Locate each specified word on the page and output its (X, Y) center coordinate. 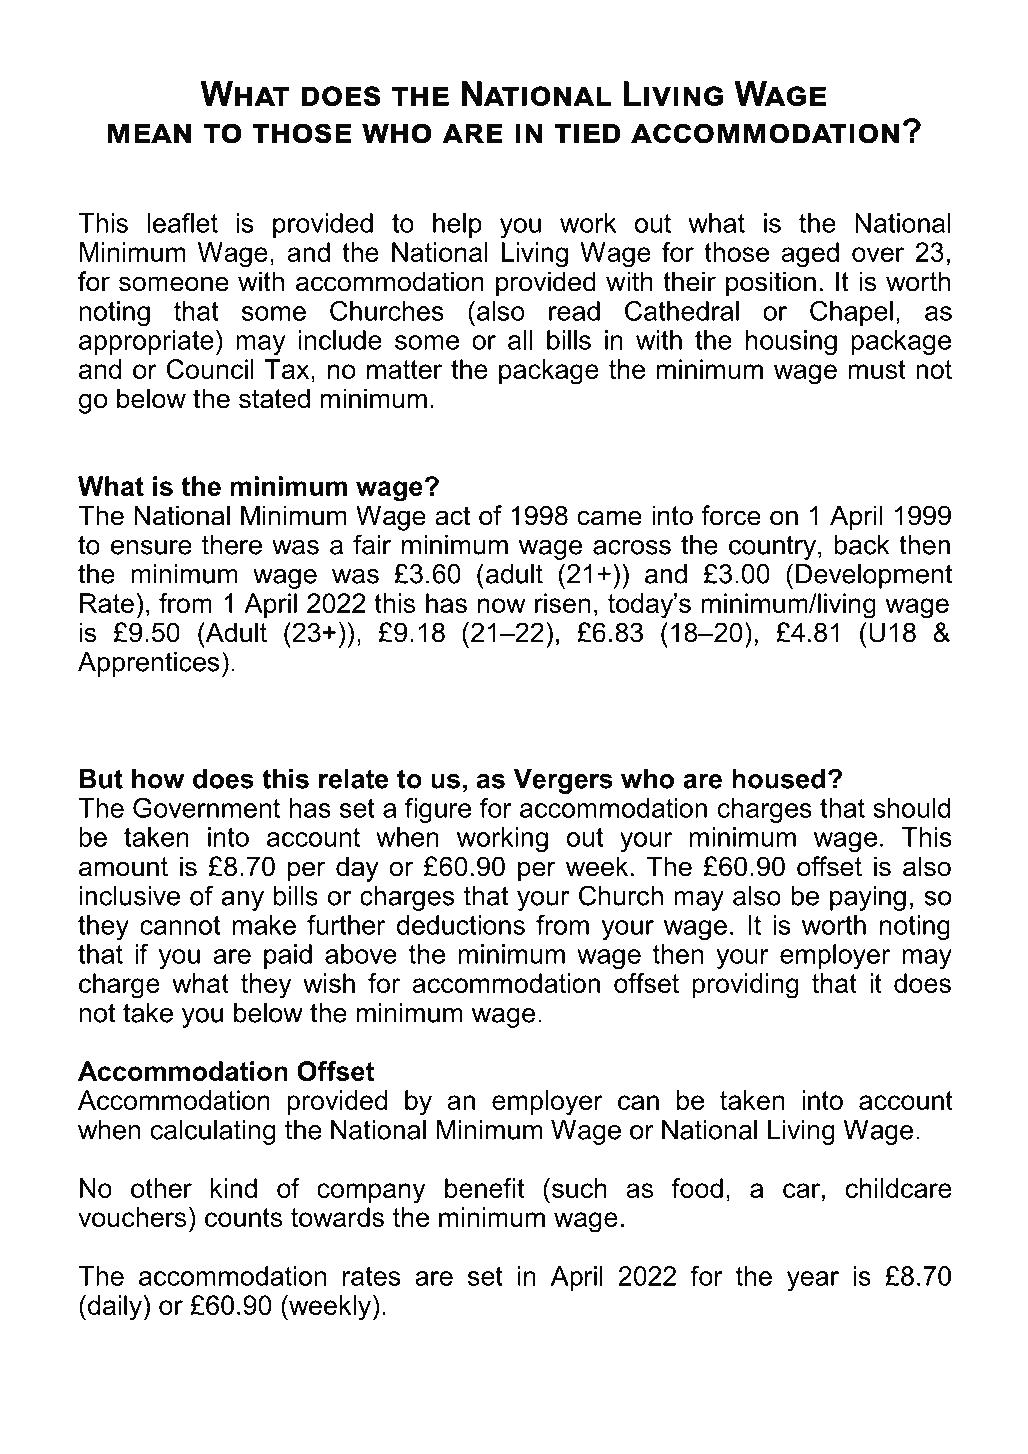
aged (810, 255)
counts (243, 1217)
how (158, 779)
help (457, 225)
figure (438, 810)
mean (149, 133)
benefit (484, 1188)
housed (778, 779)
